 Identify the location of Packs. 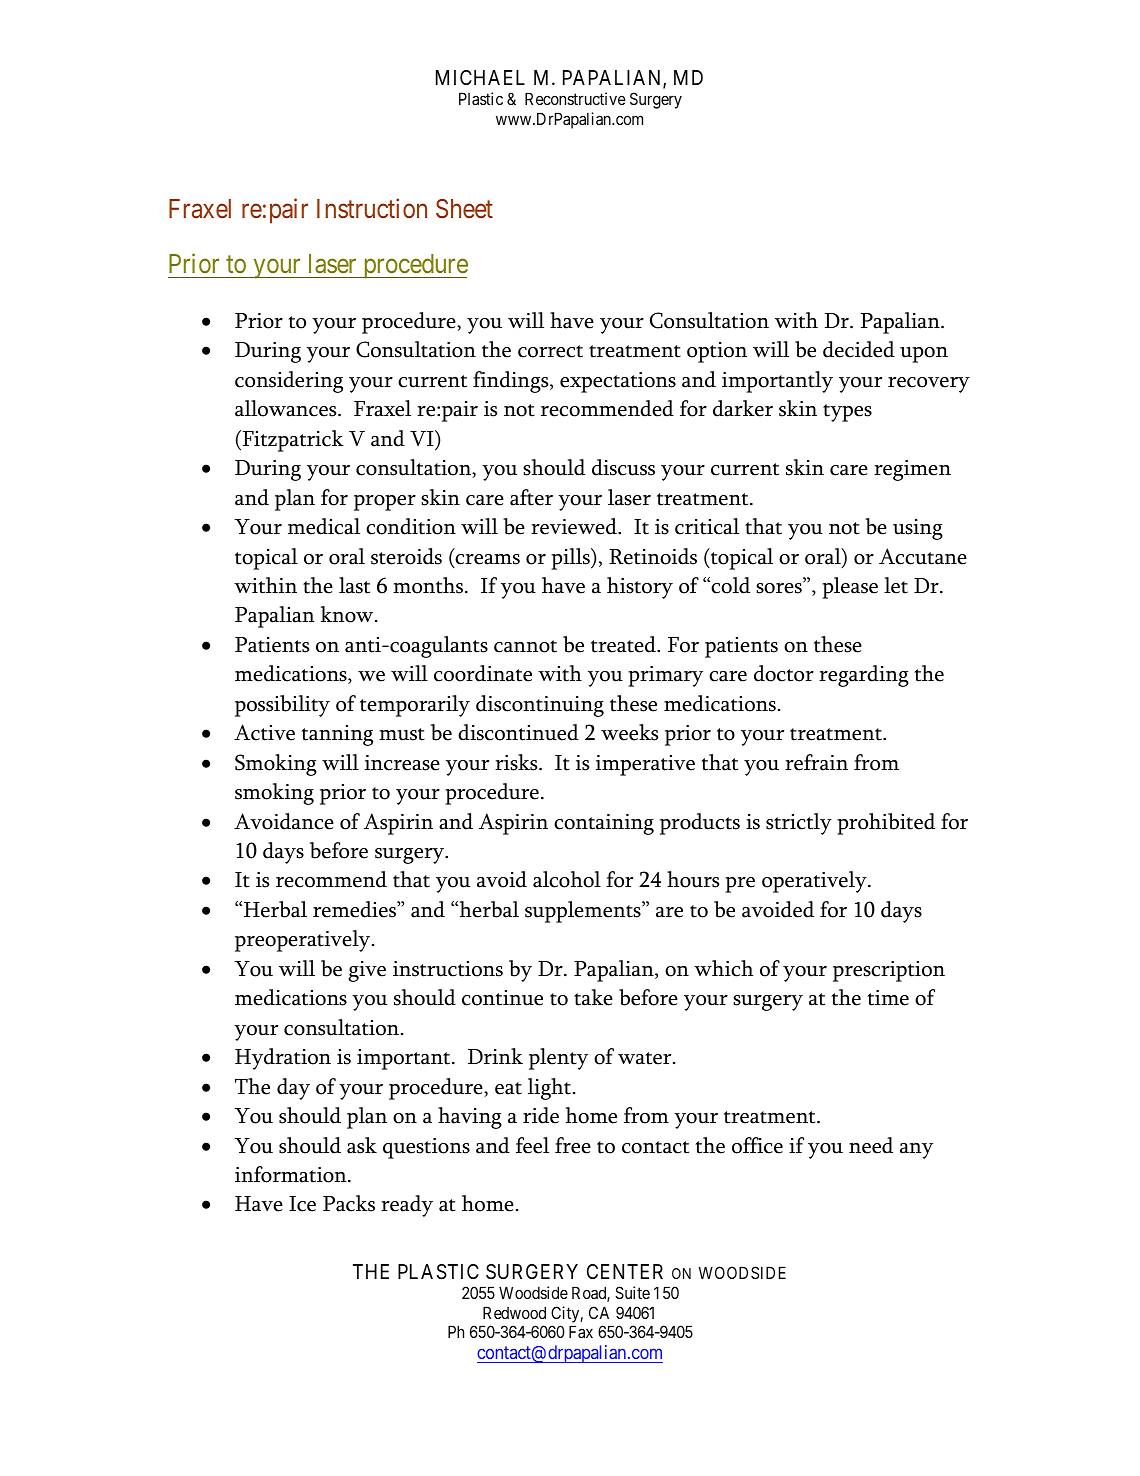
(349, 1203).
